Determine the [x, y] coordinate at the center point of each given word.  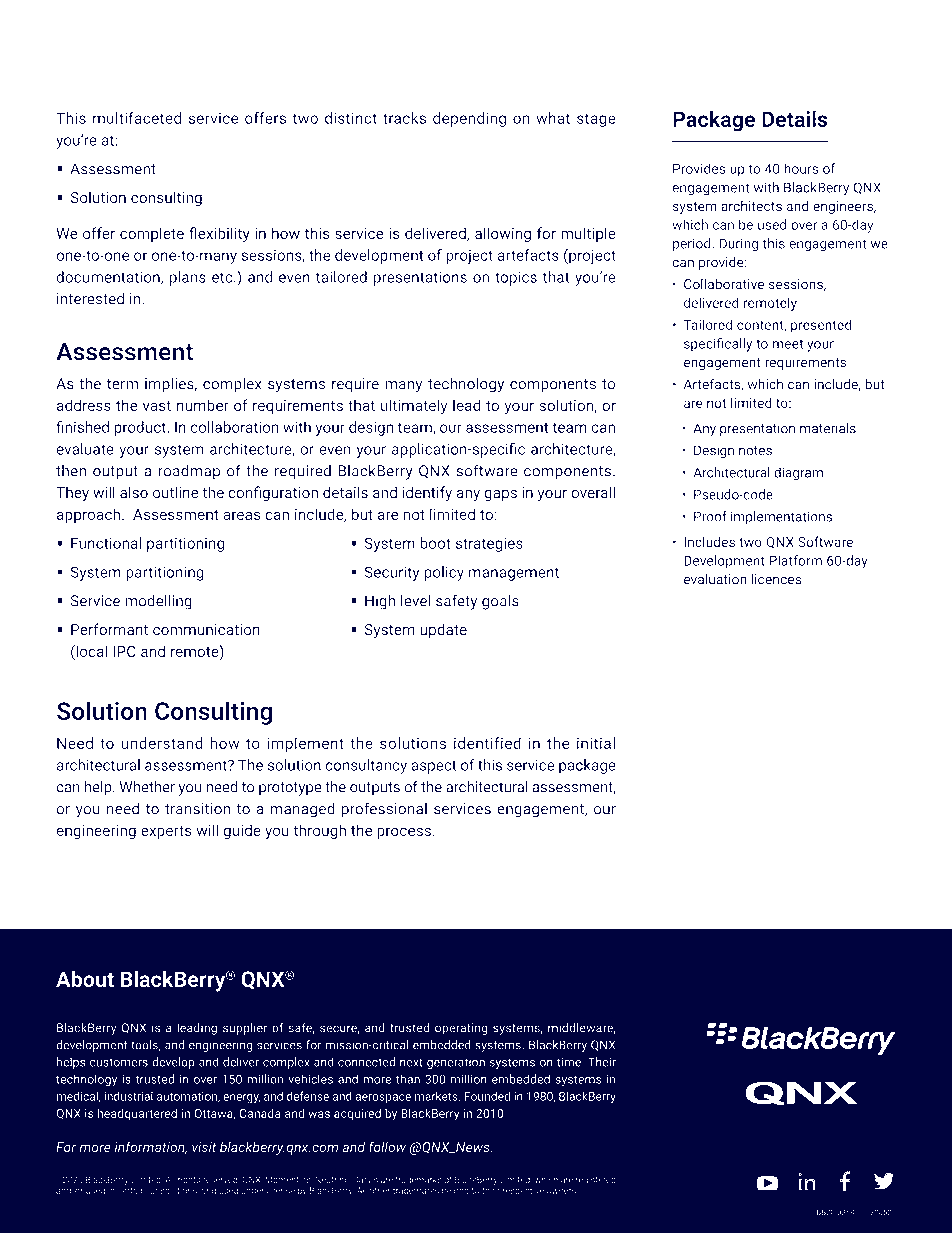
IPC [124, 651]
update [443, 631]
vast [157, 406]
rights [189, 1180]
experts [166, 832]
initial [596, 743]
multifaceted [137, 118]
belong [455, 1191]
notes [755, 451]
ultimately [414, 407]
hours [801, 168]
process [404, 833]
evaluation [715, 579]
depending [469, 119]
